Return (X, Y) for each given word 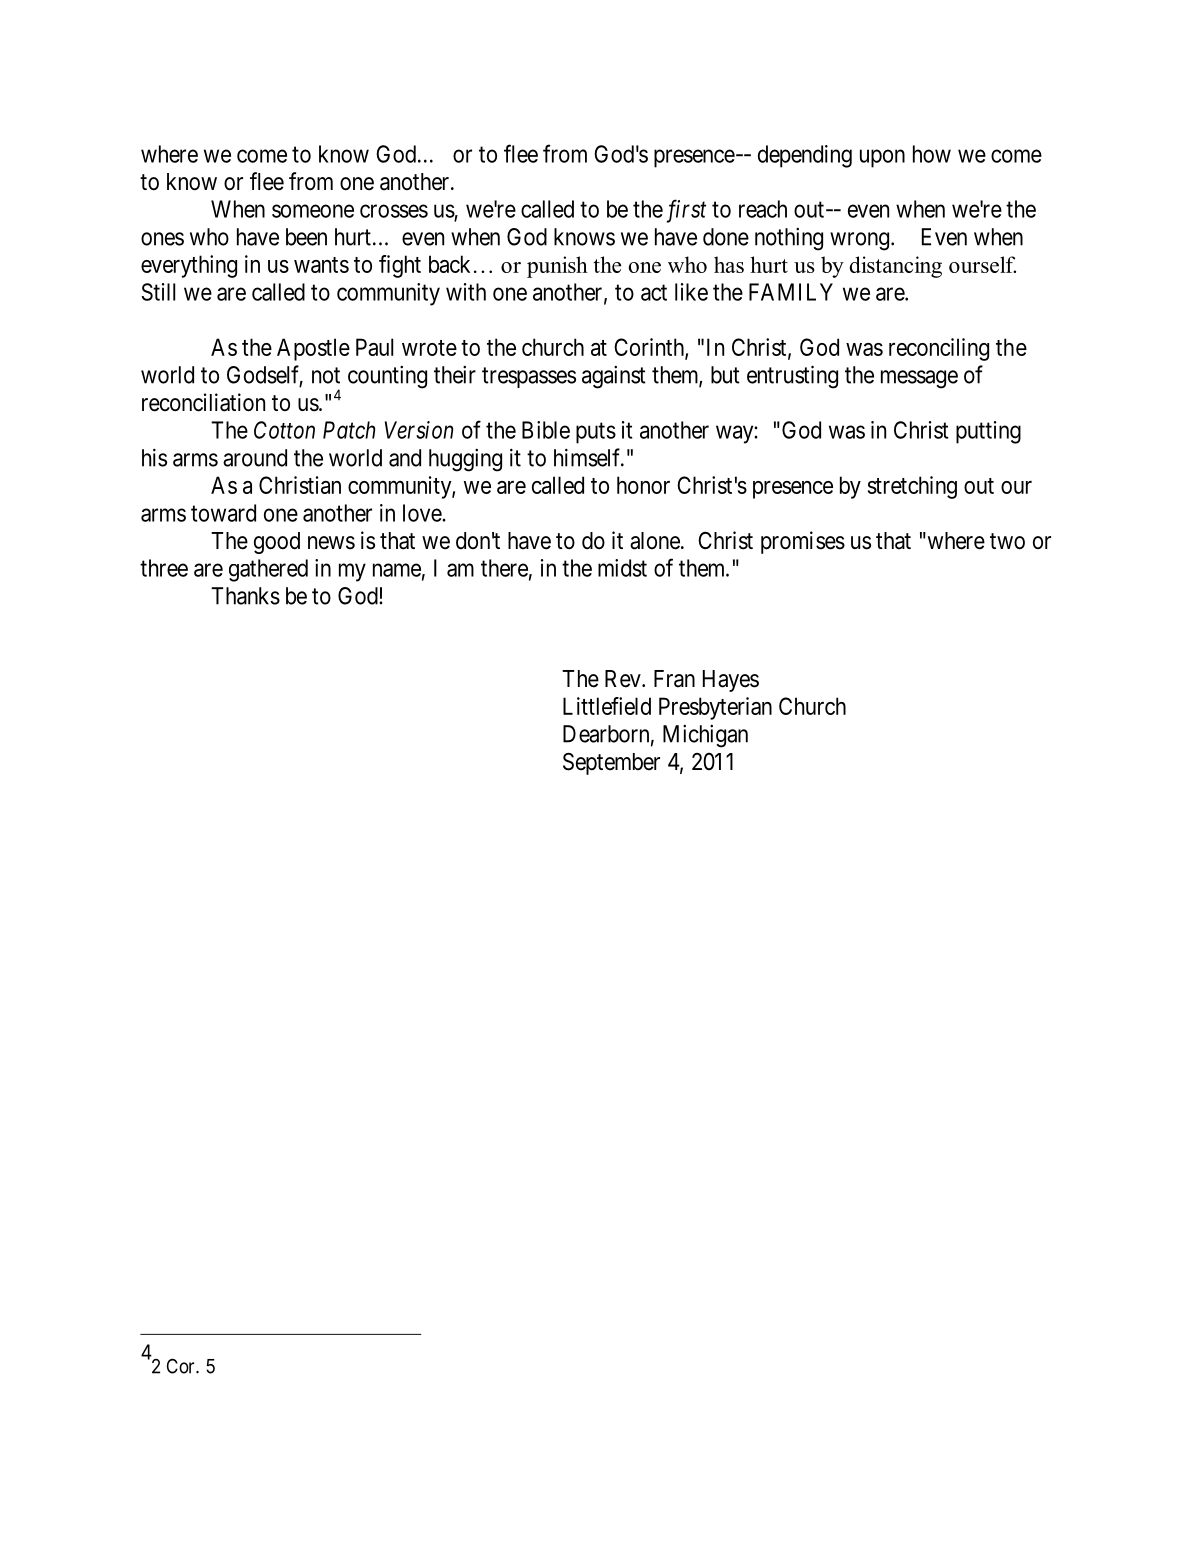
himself (589, 457)
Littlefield (607, 706)
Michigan (705, 736)
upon (882, 158)
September (611, 763)
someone (313, 211)
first (686, 211)
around (255, 458)
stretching (912, 487)
